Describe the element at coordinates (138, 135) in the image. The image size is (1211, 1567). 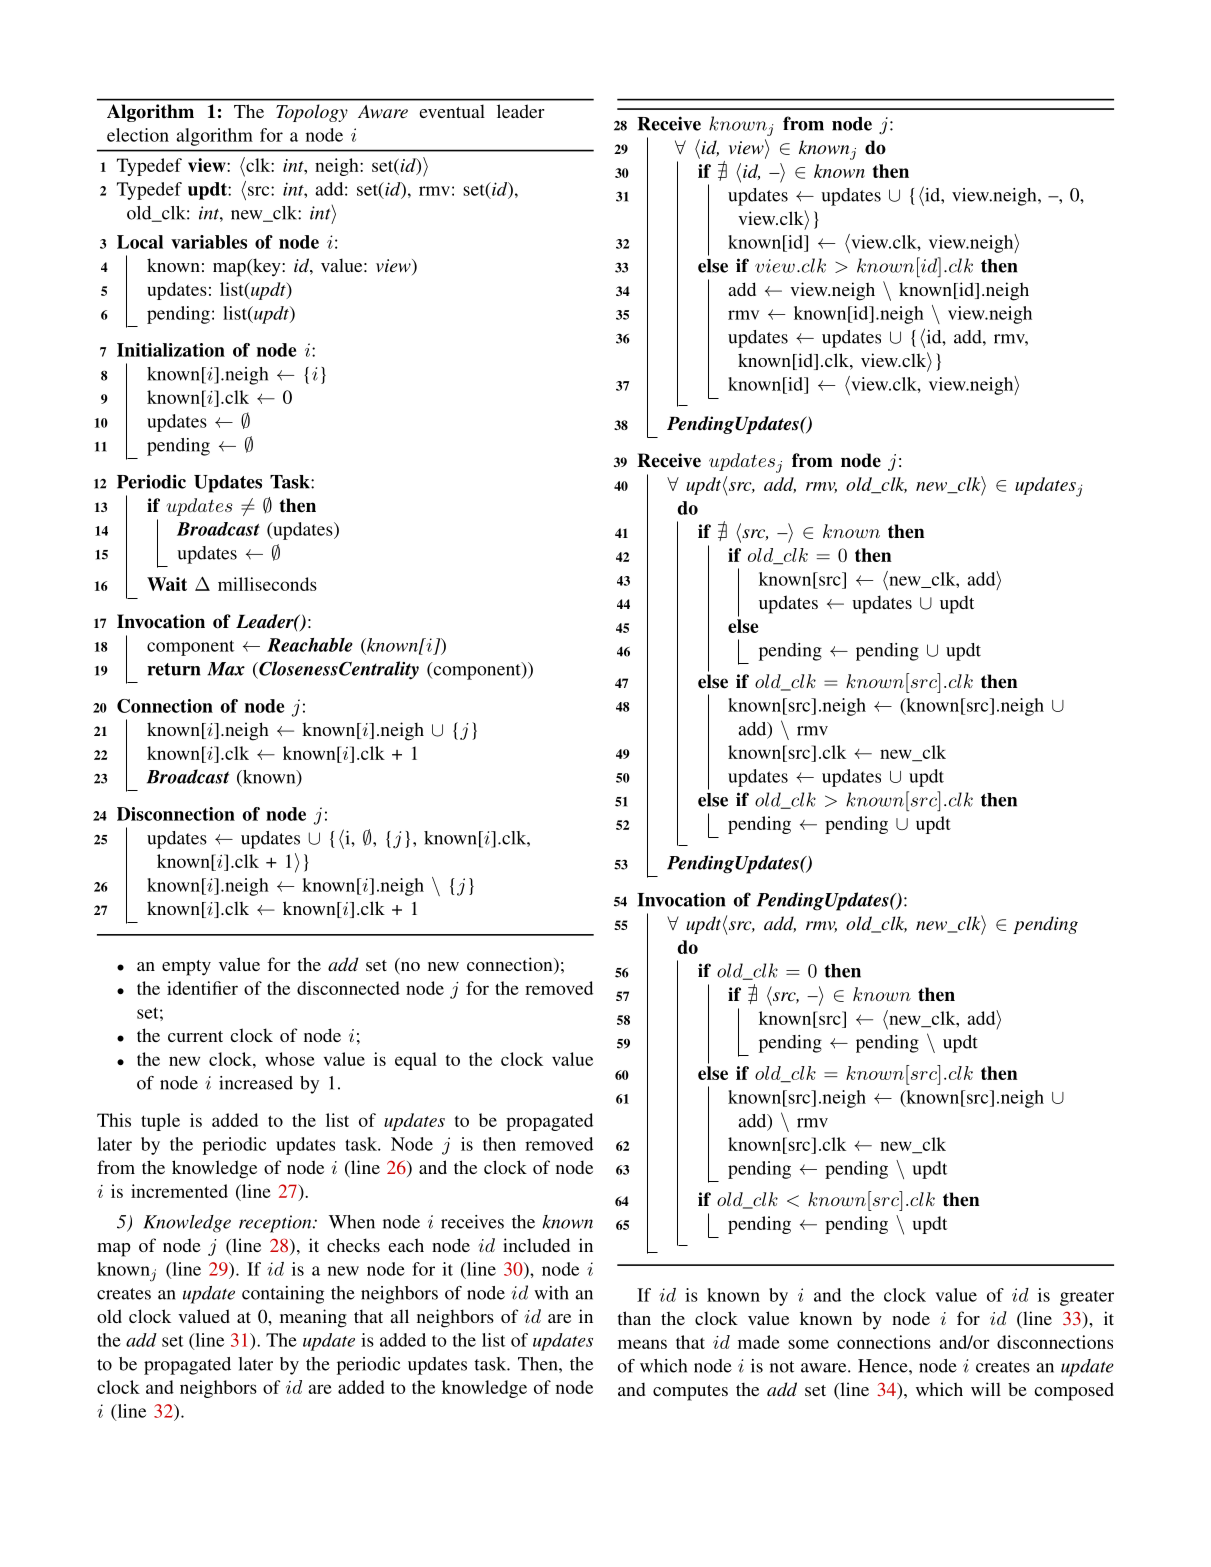
I see `election` at that location.
